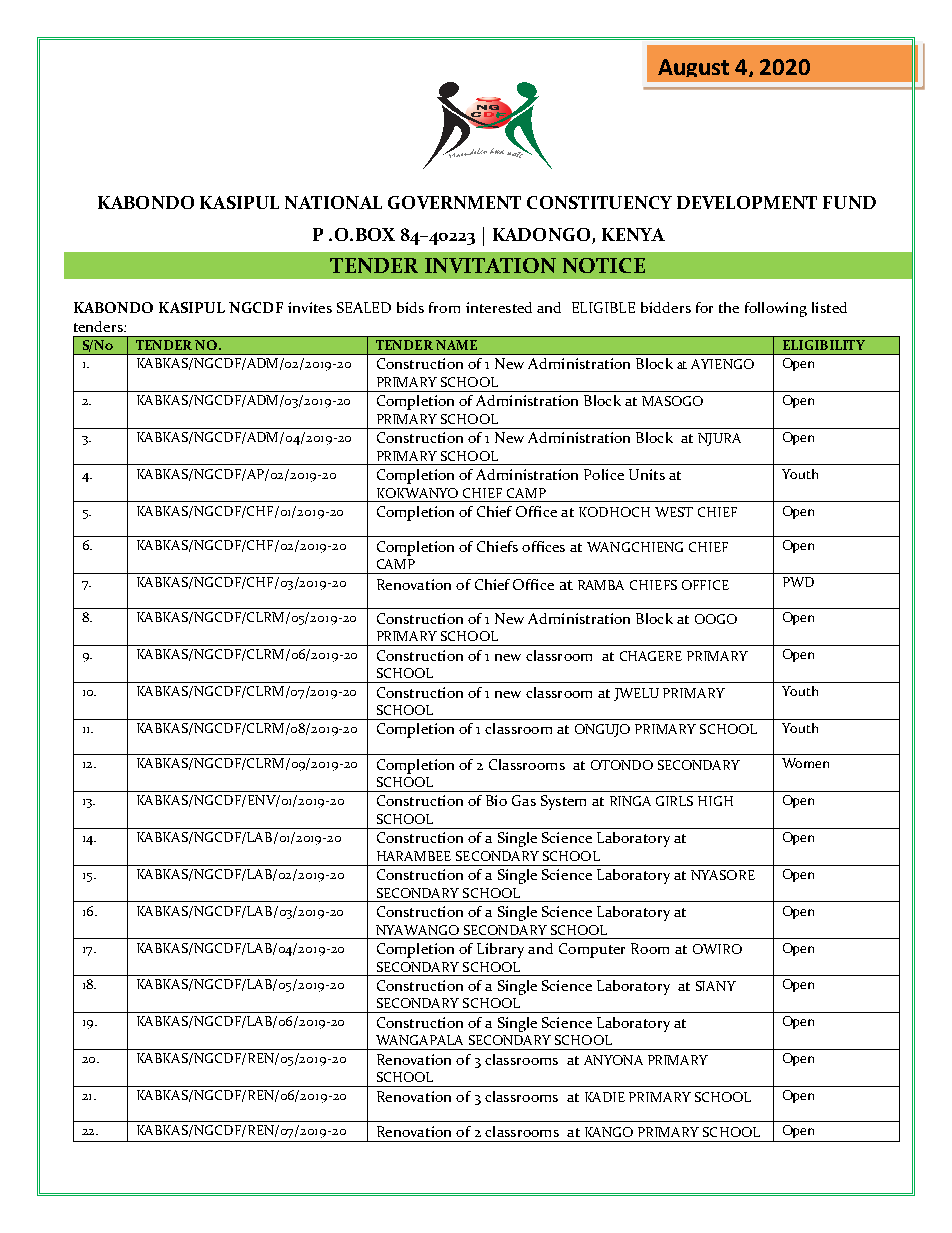 Image resolution: width=952 pixels, height=1233 pixels. What do you see at coordinates (647, 474) in the screenshot?
I see `Units` at bounding box center [647, 474].
